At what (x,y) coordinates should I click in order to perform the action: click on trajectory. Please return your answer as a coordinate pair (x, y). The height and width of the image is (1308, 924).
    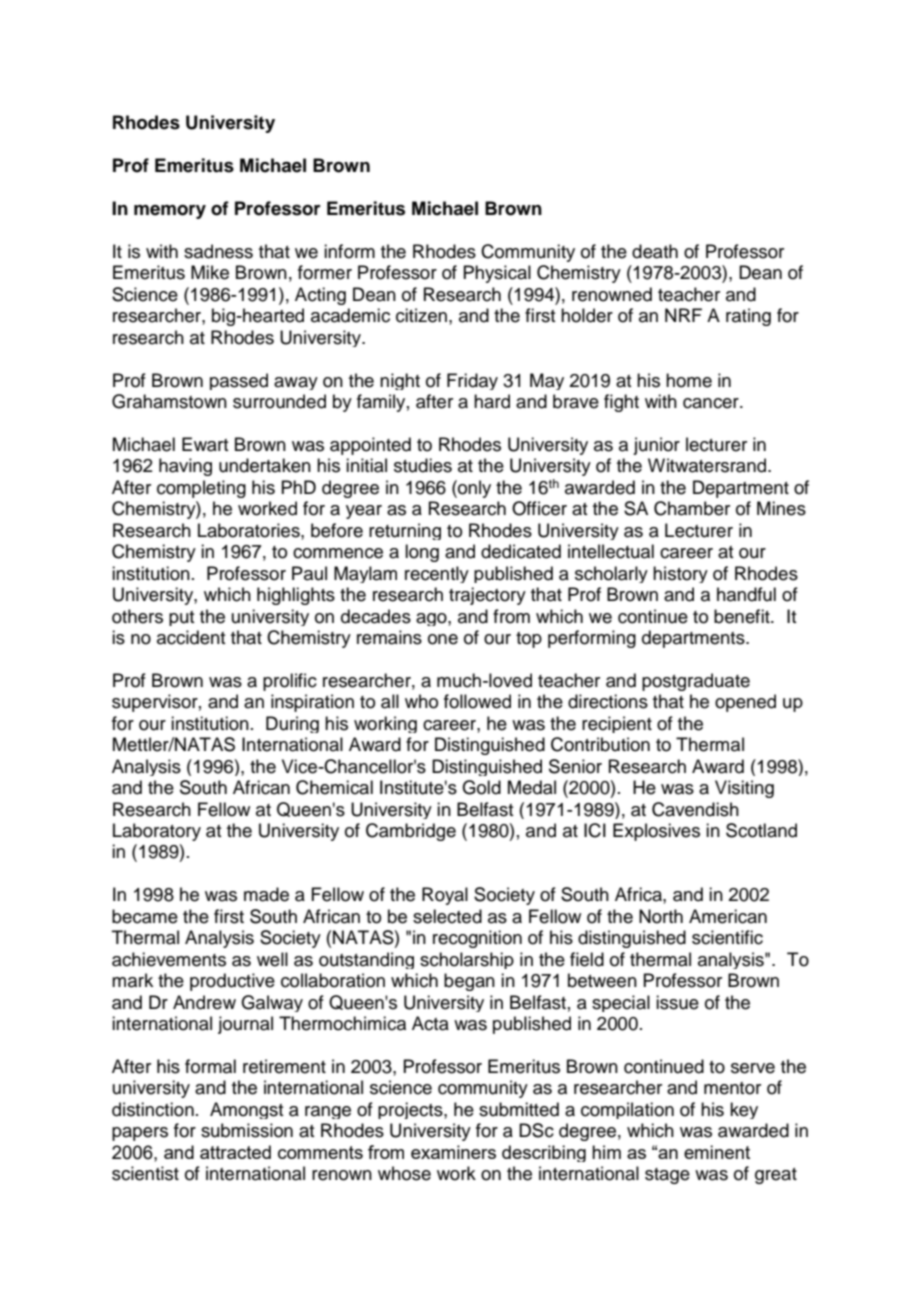
    Looking at the image, I should click on (487, 596).
